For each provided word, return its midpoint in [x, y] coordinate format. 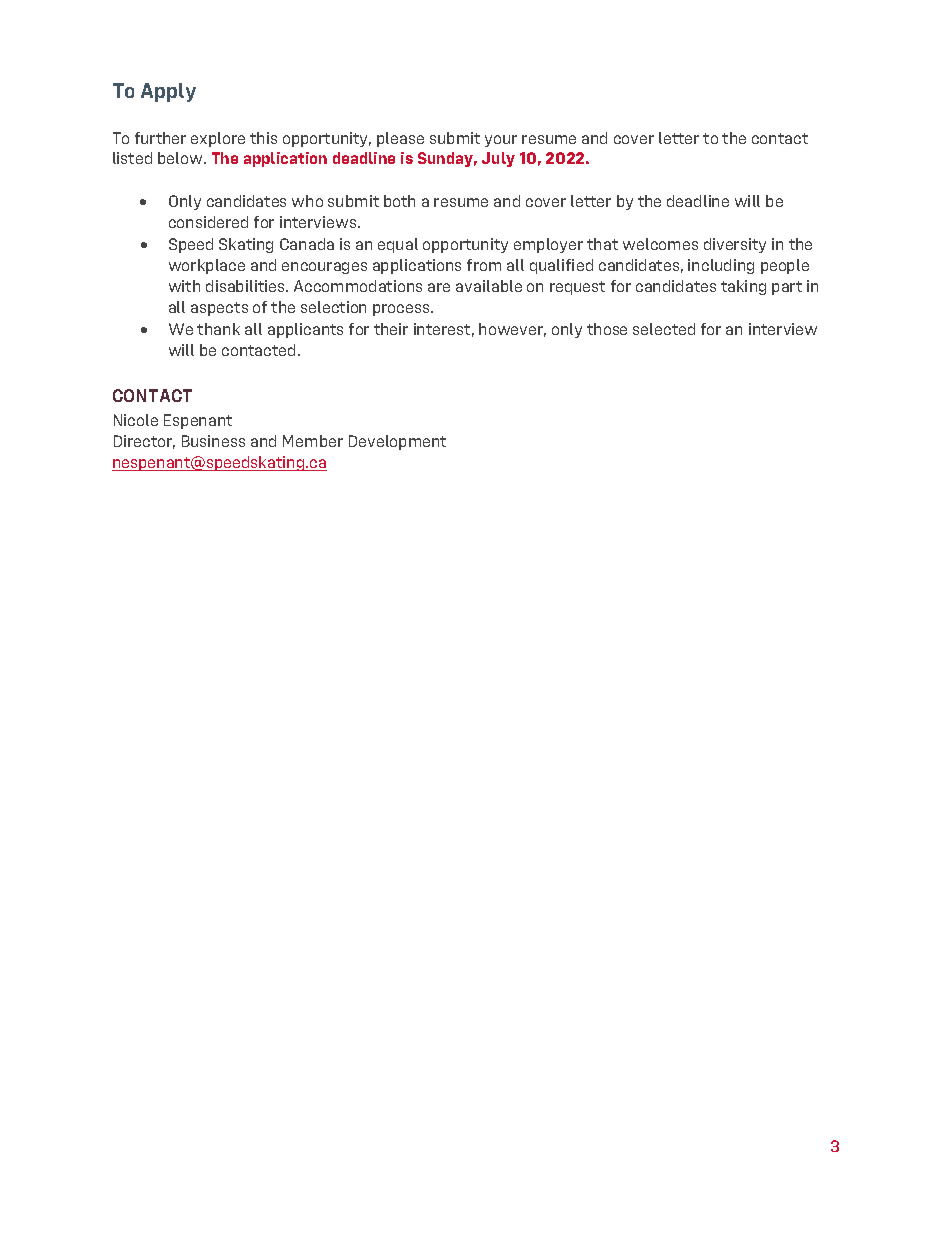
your [501, 141]
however [512, 330]
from [484, 265]
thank [218, 329]
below [181, 158]
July [498, 159]
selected [664, 329]
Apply [168, 92]
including [721, 266]
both [399, 201]
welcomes [660, 244]
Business [213, 441]
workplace [207, 266]
